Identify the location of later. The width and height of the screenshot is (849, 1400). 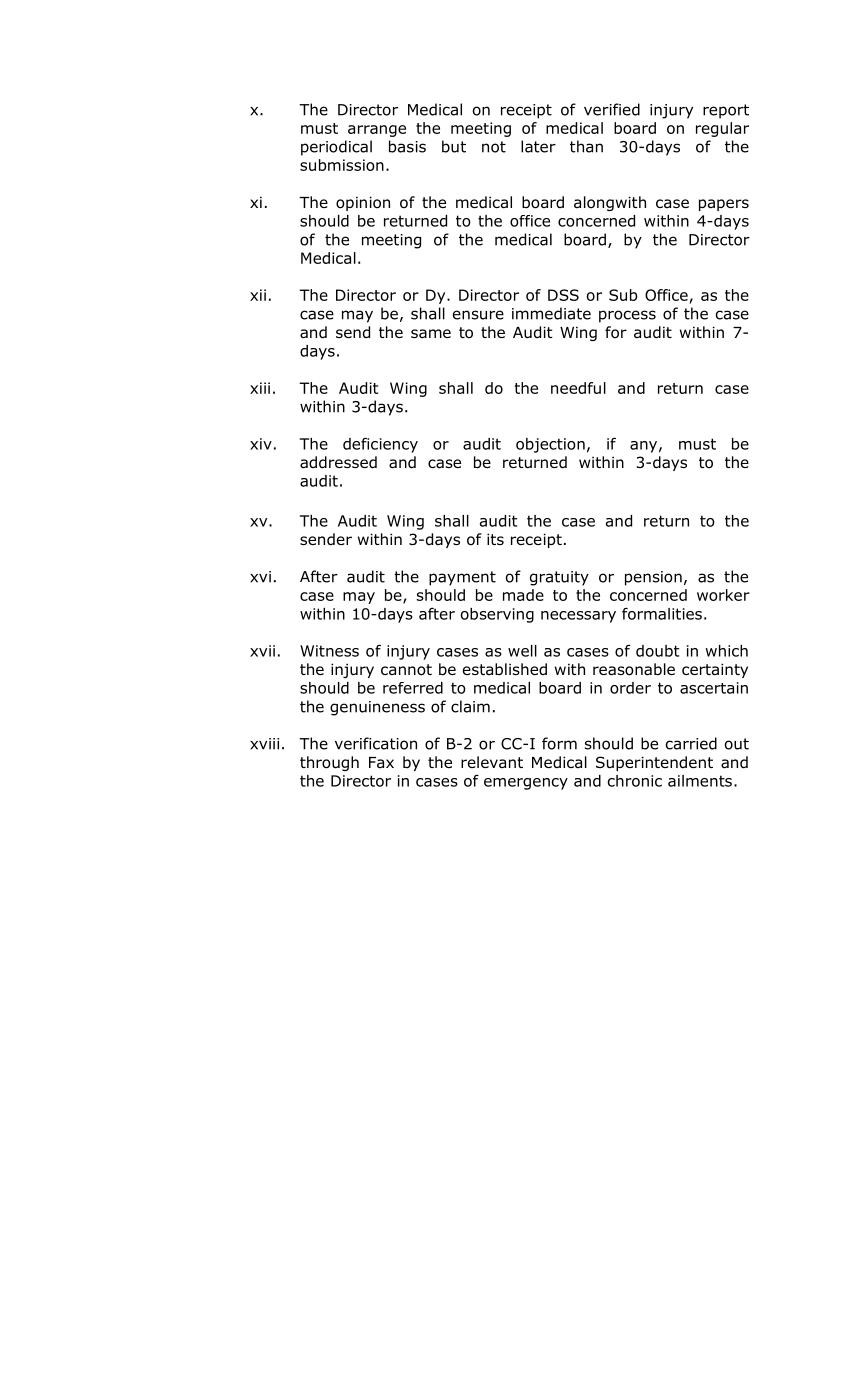
(538, 146).
